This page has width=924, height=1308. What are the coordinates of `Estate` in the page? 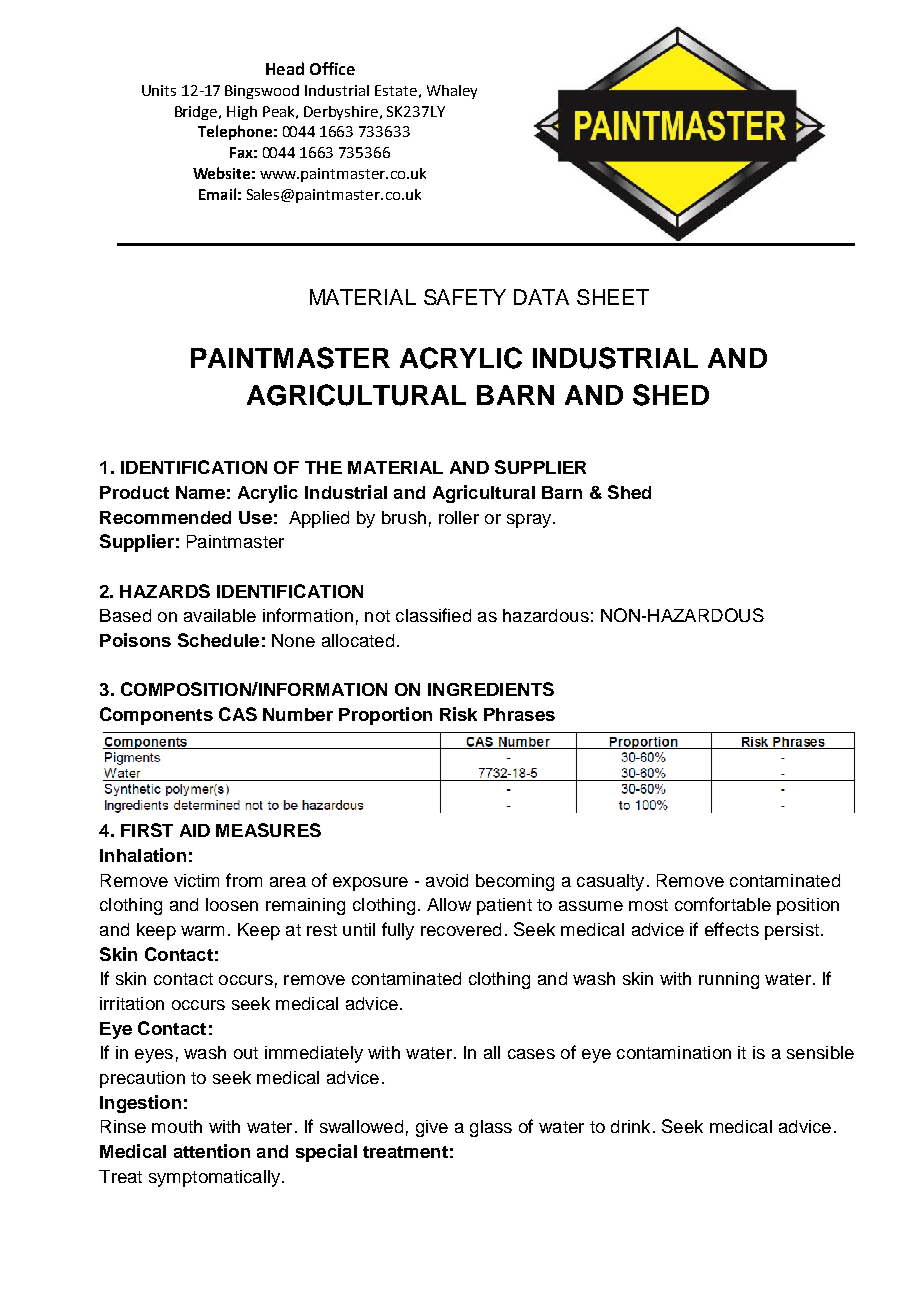 It's located at (396, 90).
